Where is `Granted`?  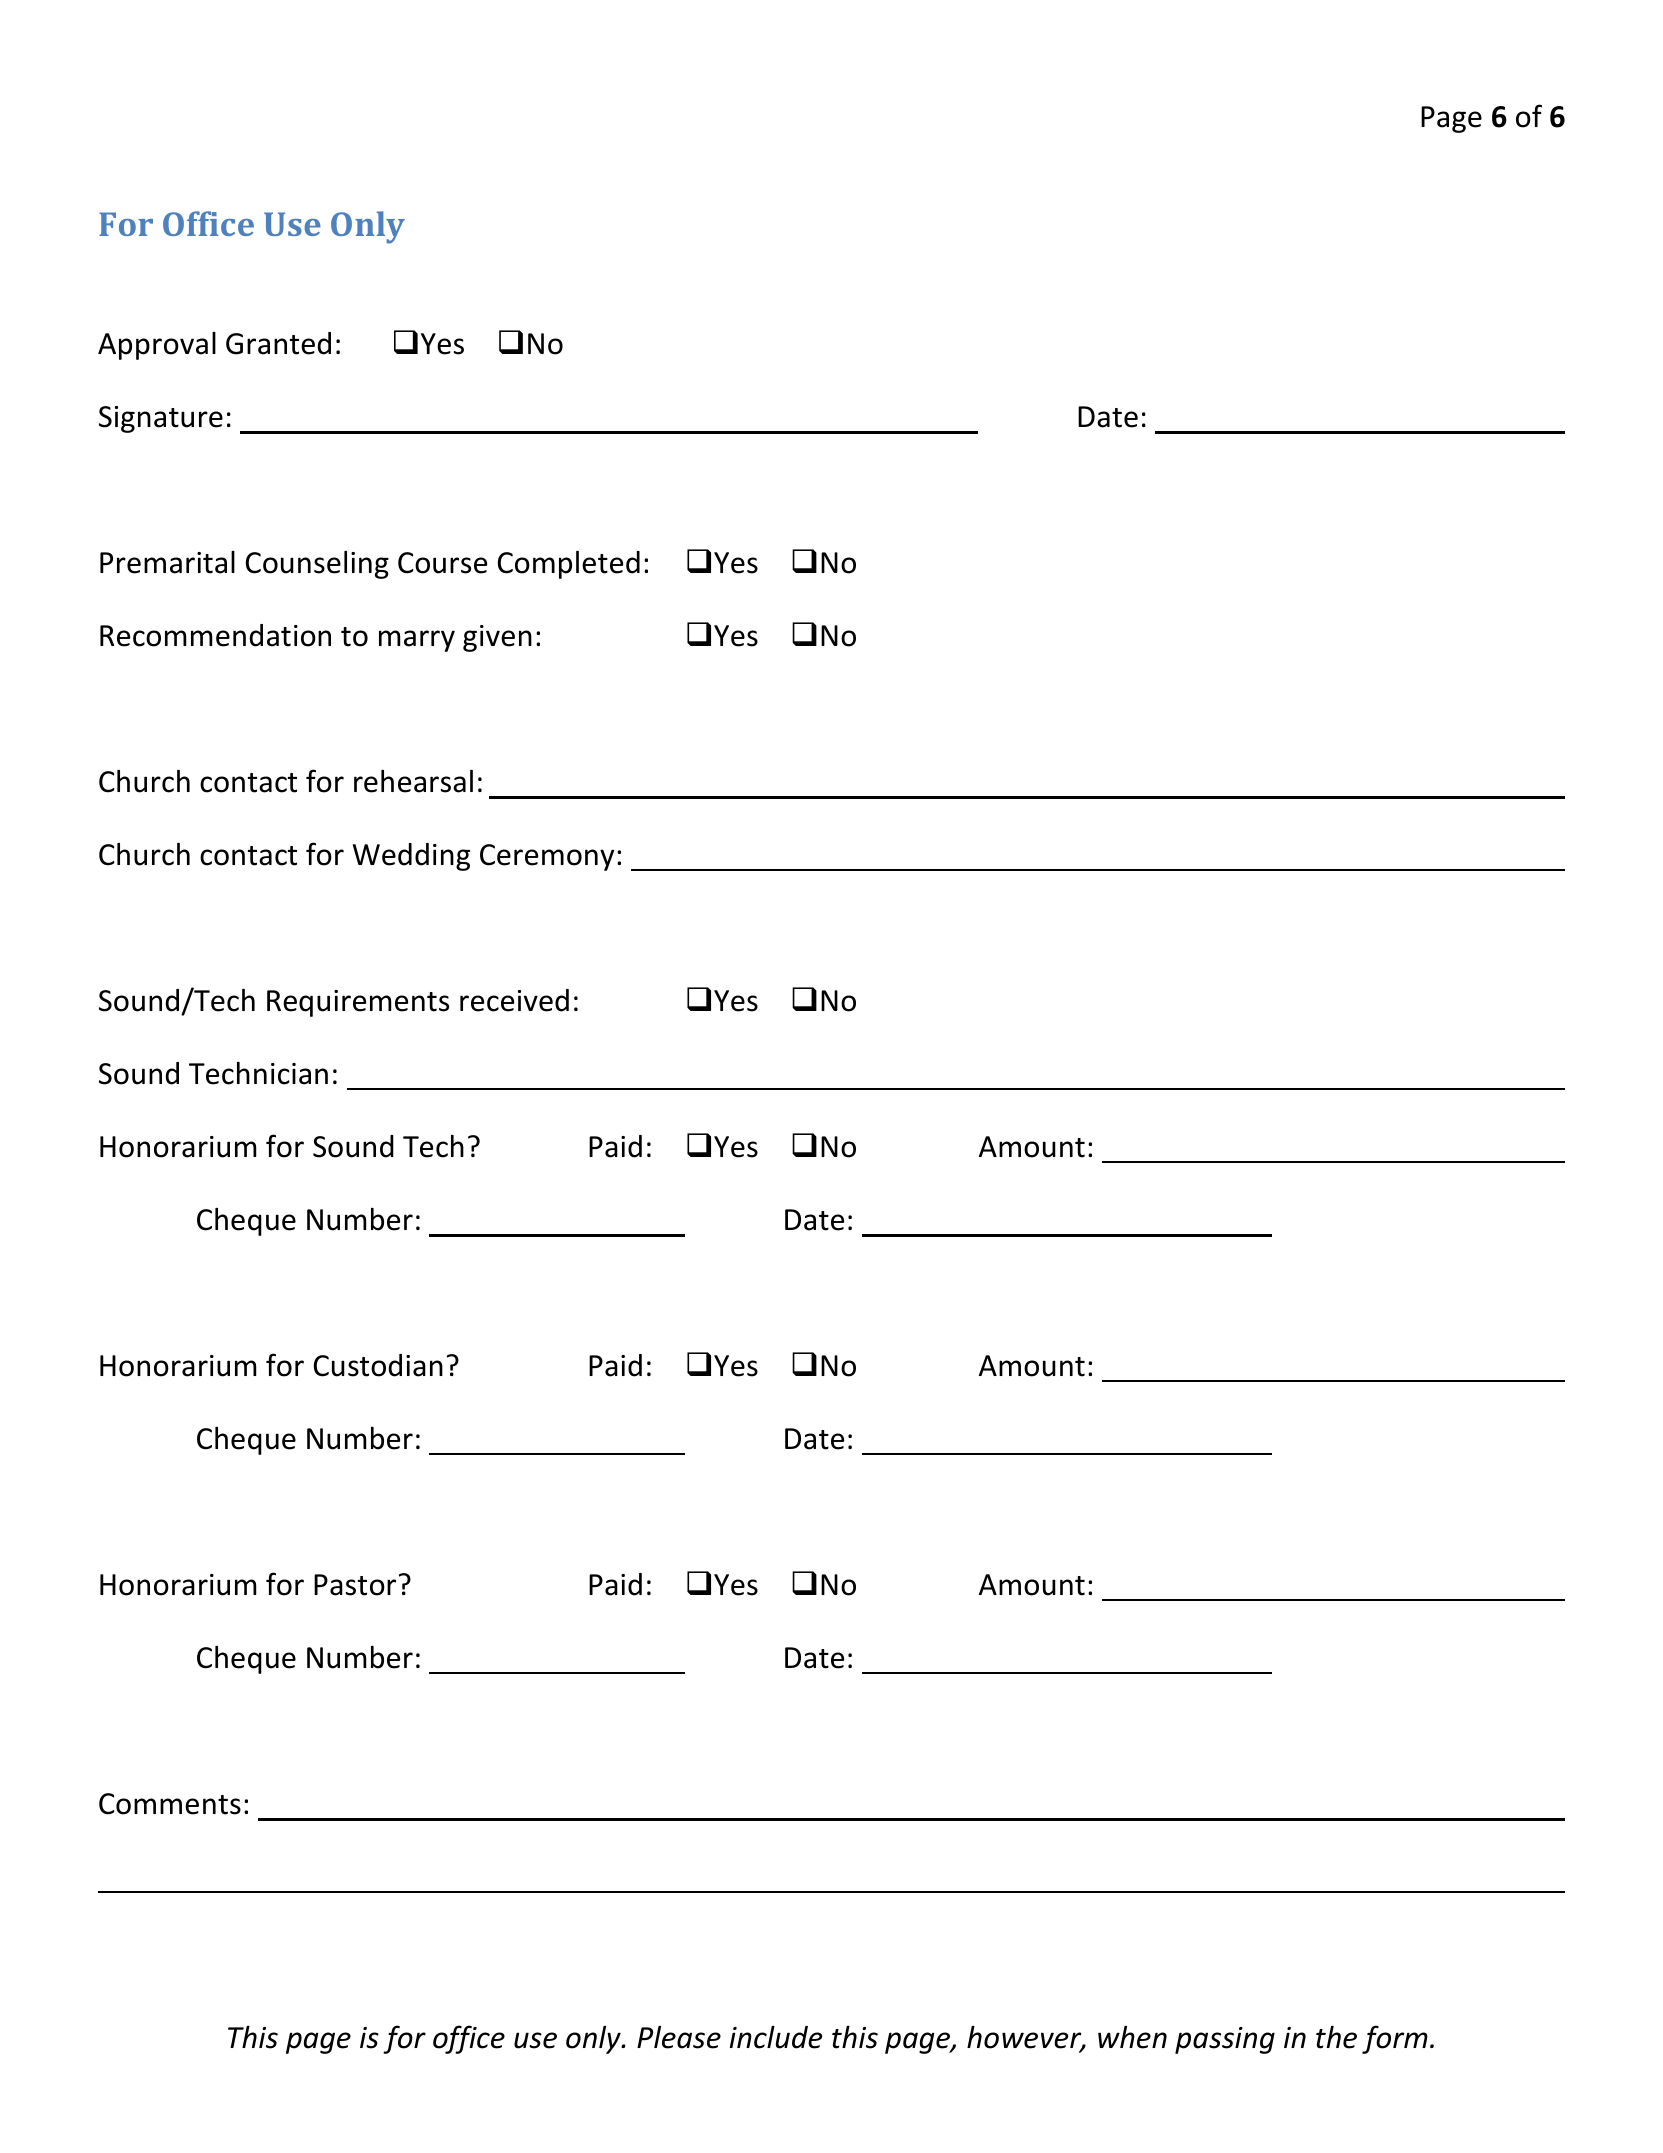
Granted is located at coordinates (278, 343).
